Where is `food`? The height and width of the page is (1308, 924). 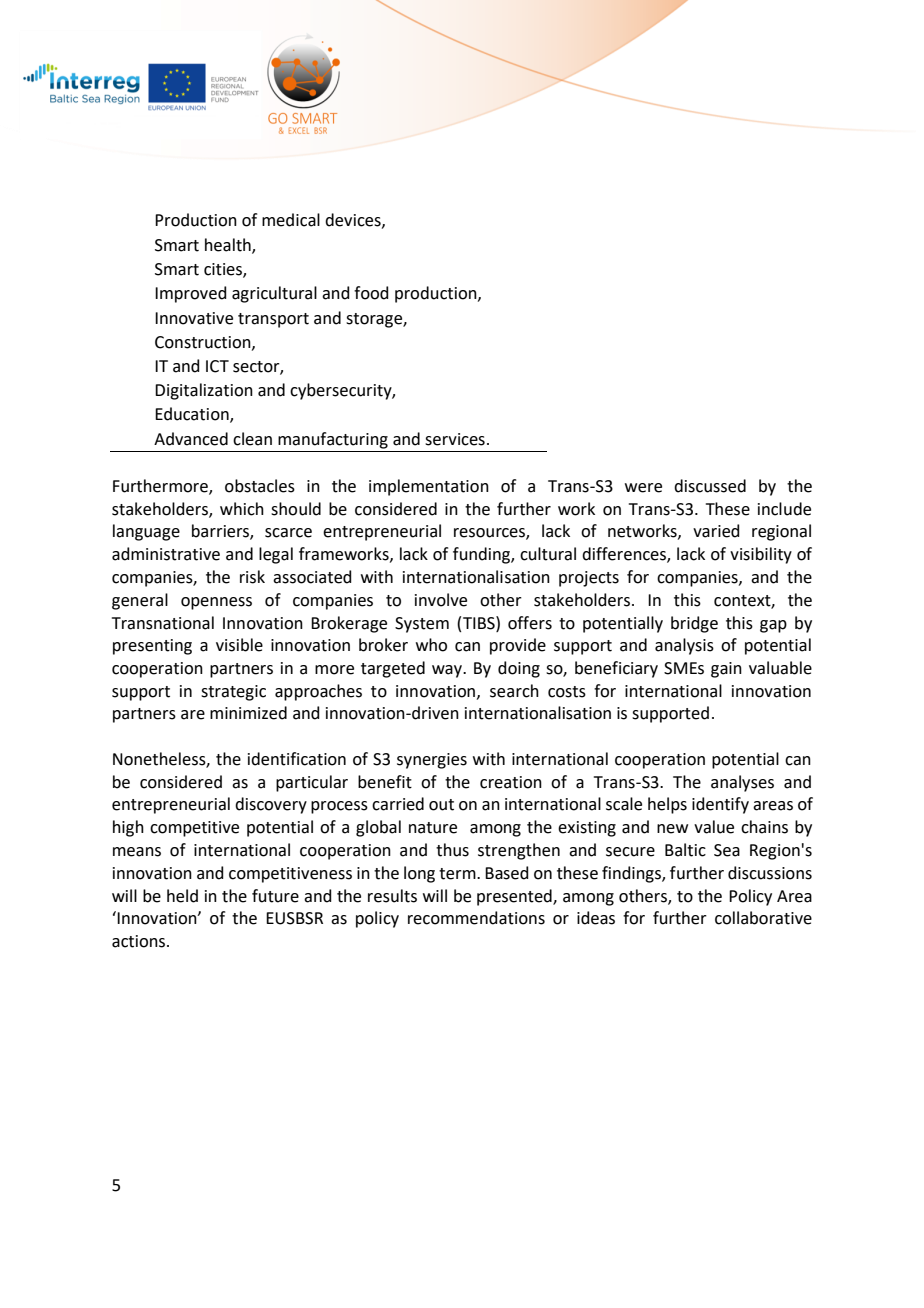 food is located at coordinates (371, 293).
